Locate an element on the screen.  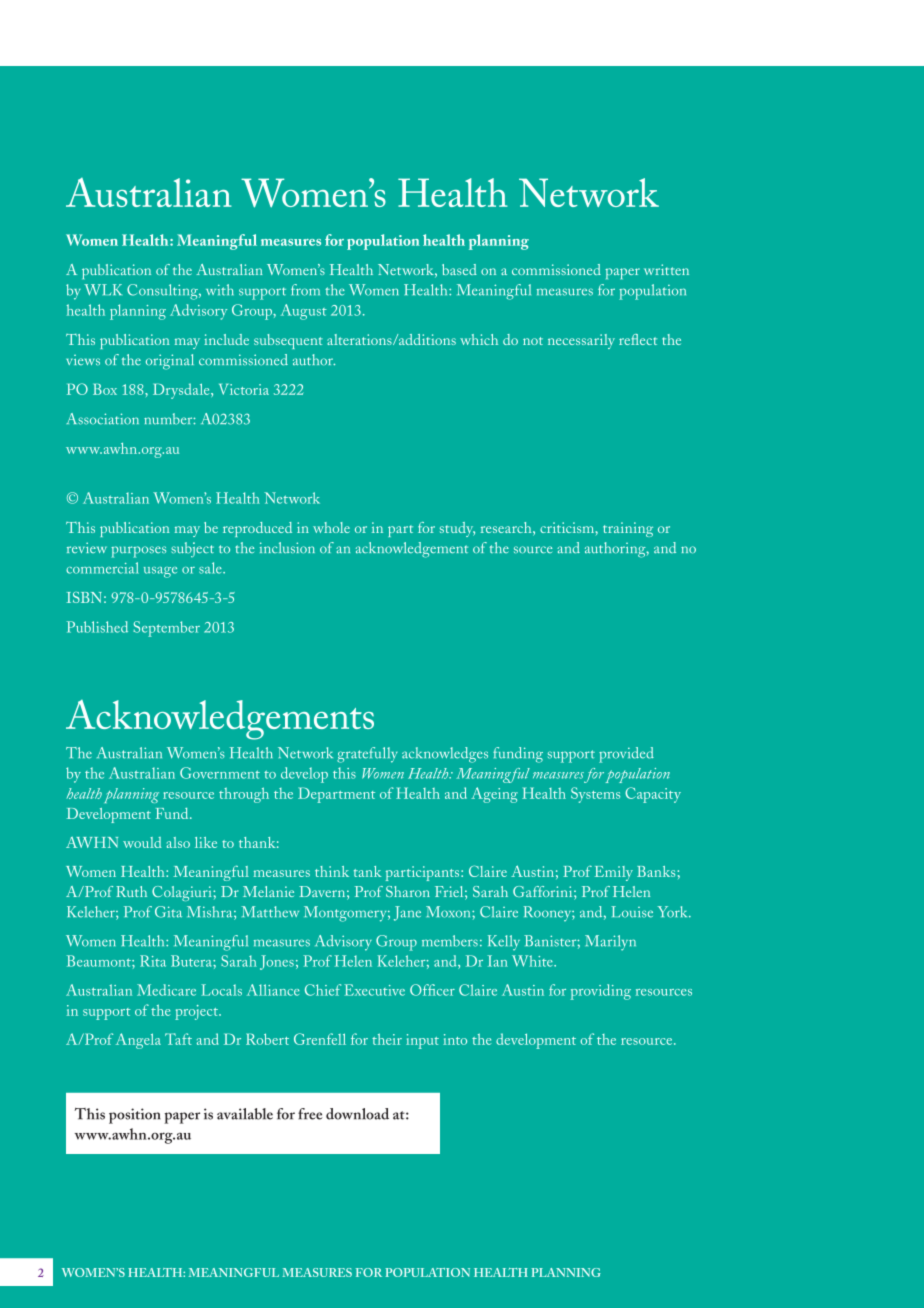
from is located at coordinates (305, 290).
